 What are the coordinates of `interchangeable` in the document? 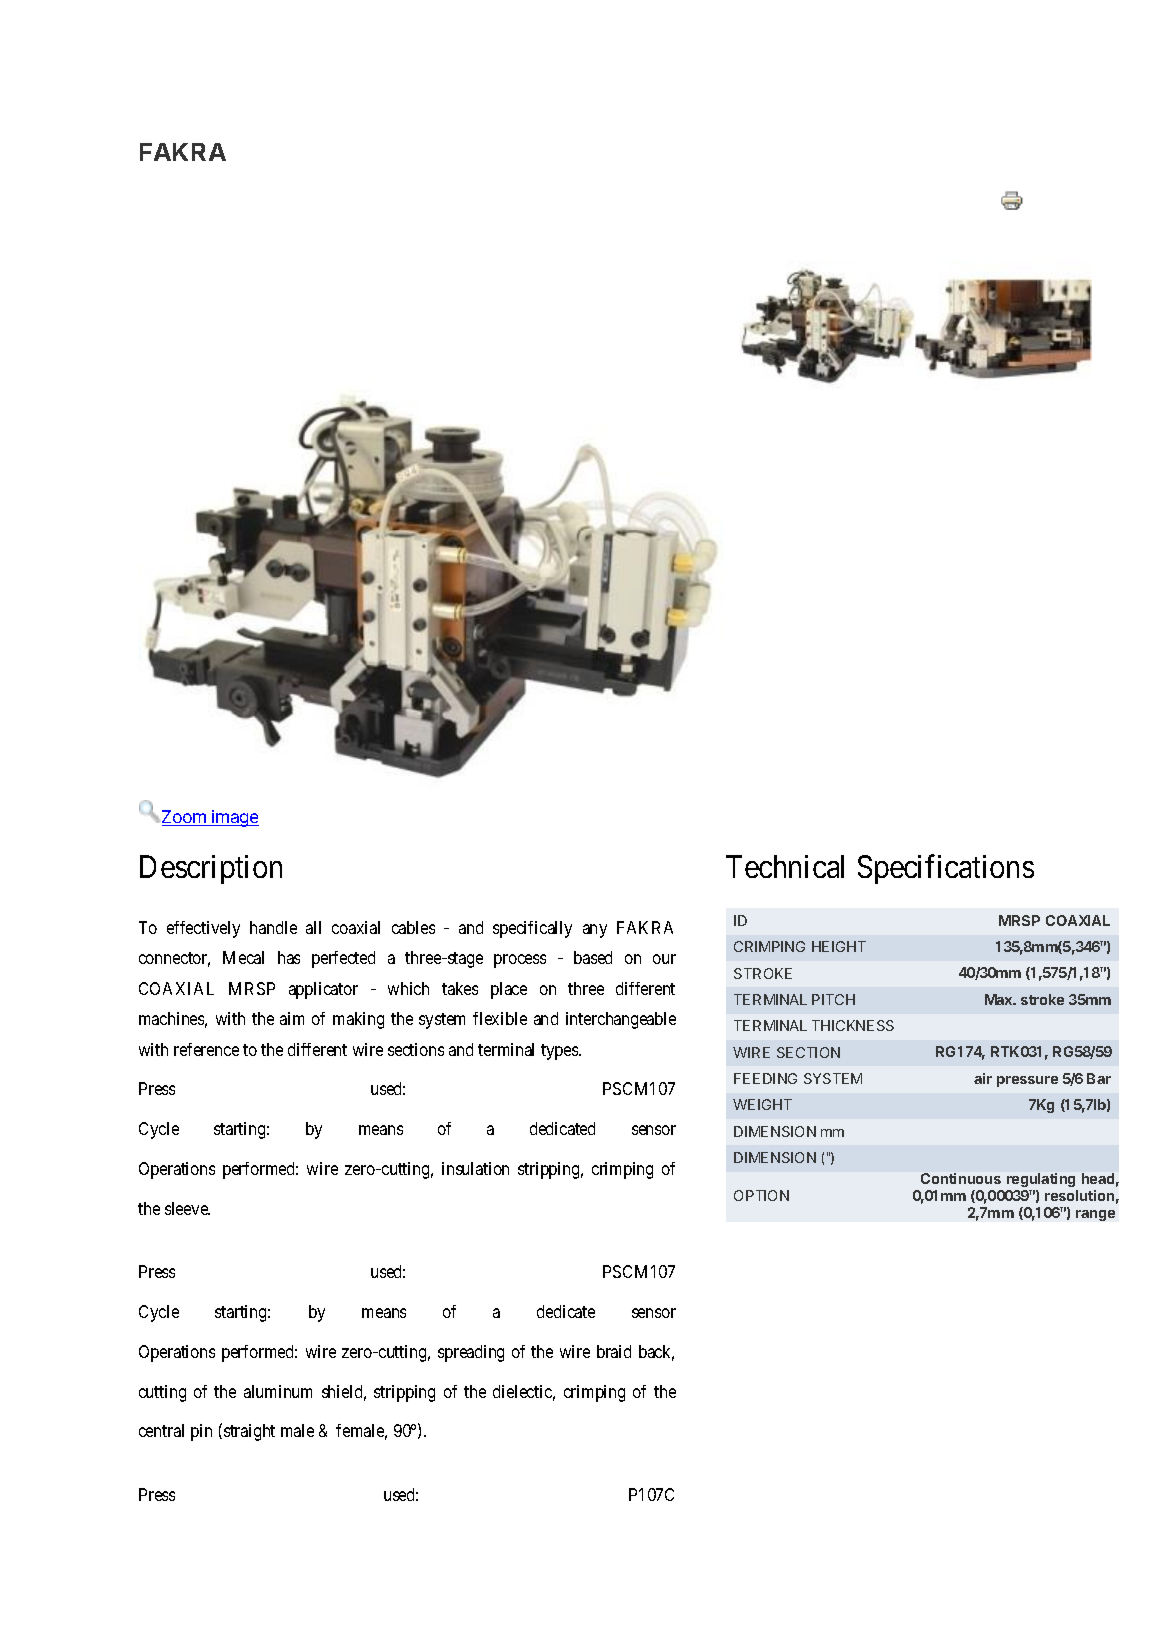 It's located at (621, 1020).
